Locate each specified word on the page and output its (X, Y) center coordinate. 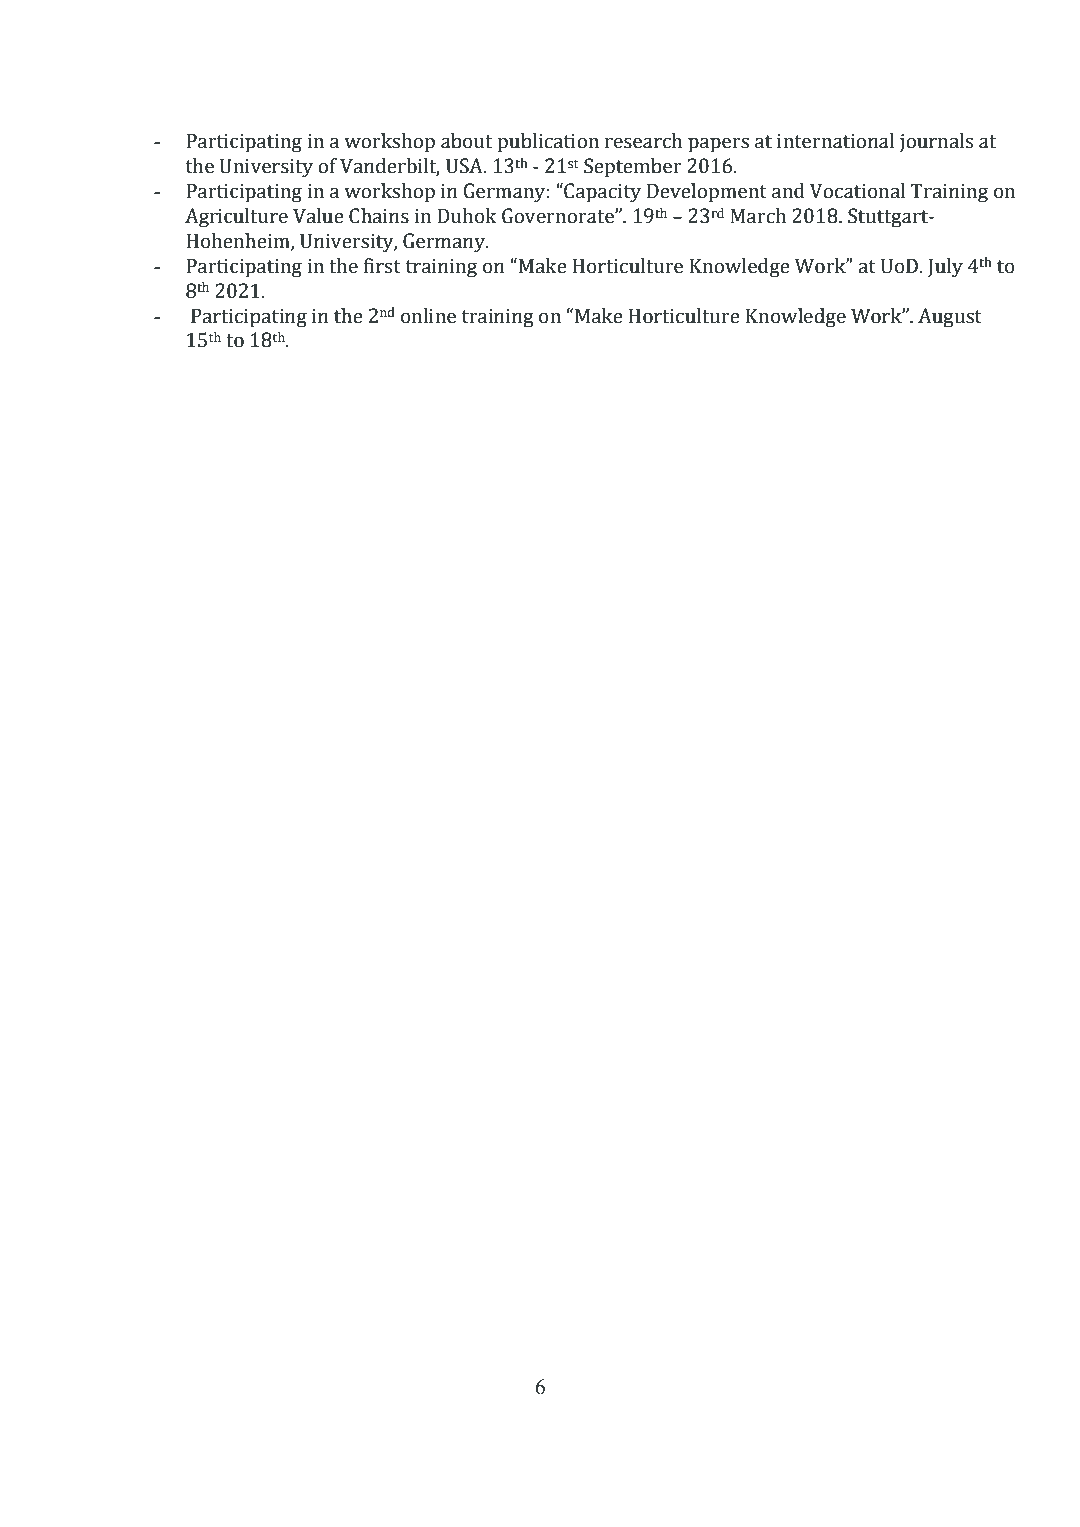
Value (318, 216)
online (428, 316)
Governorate (559, 216)
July (945, 268)
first (382, 266)
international (836, 141)
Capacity (601, 193)
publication (548, 143)
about (466, 141)
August (950, 318)
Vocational (857, 191)
